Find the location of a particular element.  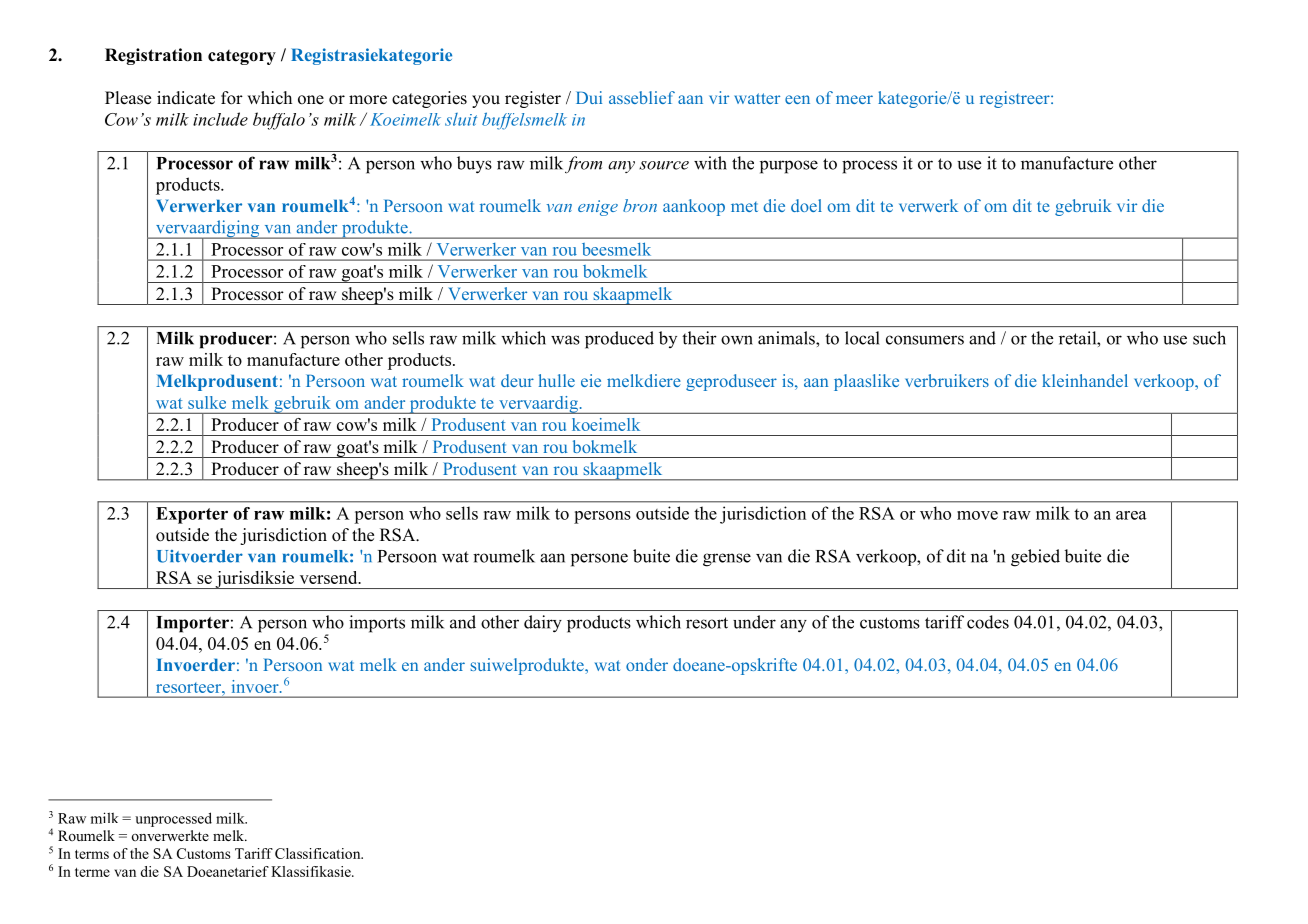

produced is located at coordinates (619, 340).
